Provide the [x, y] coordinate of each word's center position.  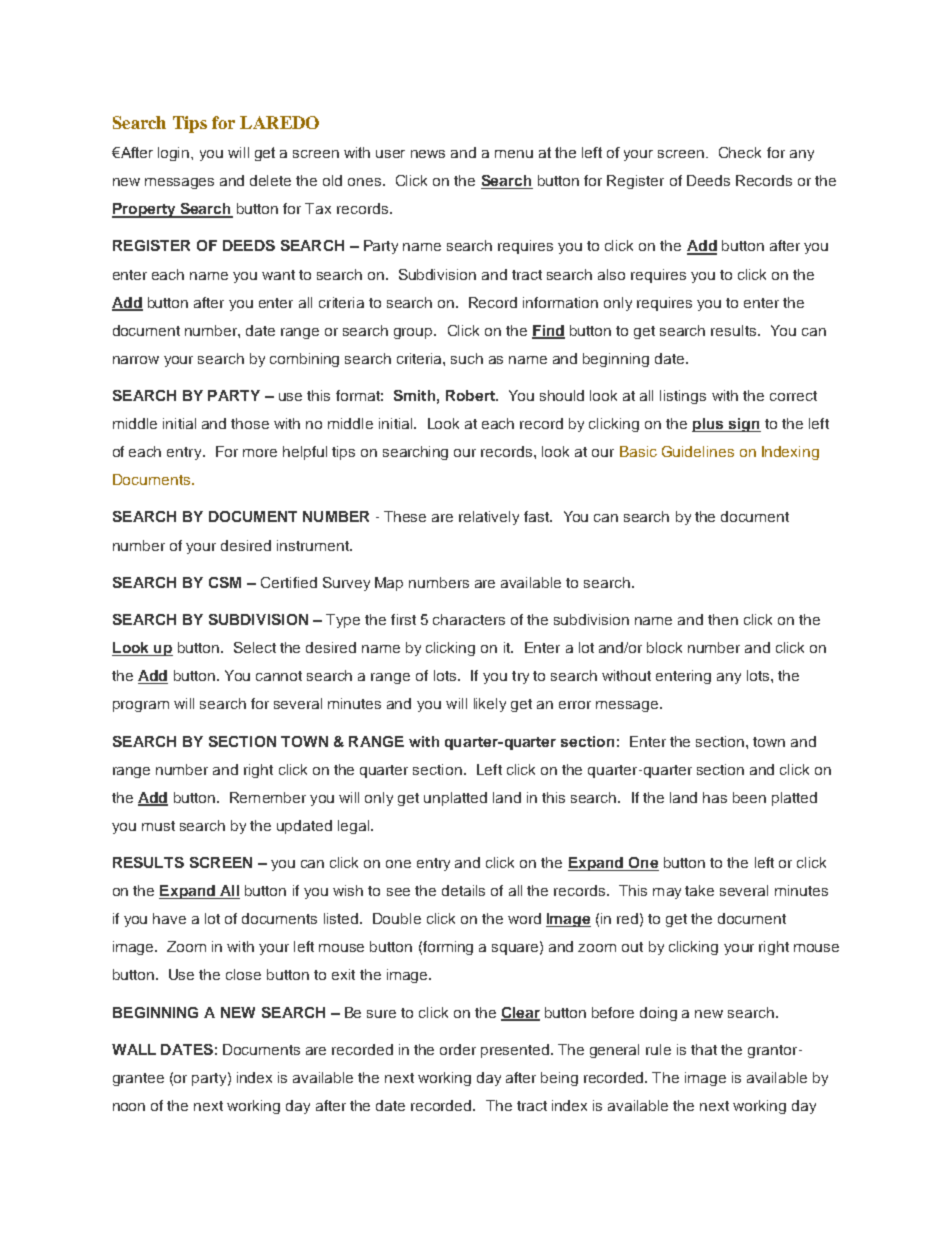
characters [469, 619]
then [723, 619]
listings [683, 397]
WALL [134, 1049]
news [428, 154]
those [250, 423]
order [458, 1049]
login [175, 154]
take [699, 890]
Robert [471, 395]
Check [740, 152]
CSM [225, 582]
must [158, 826]
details [463, 890]
